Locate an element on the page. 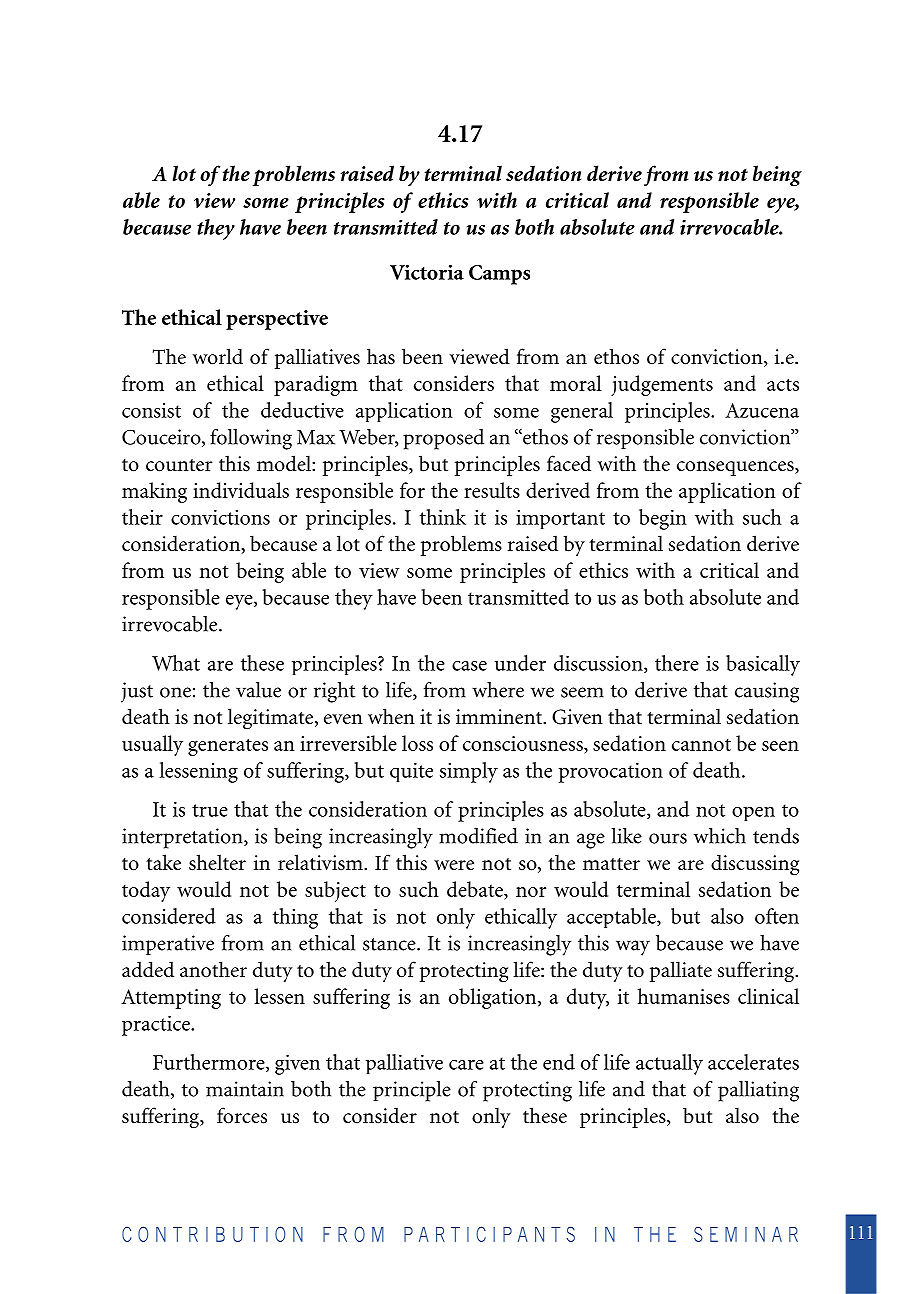 The height and width of the image is (1294, 924). simply is located at coordinates (469, 772).
